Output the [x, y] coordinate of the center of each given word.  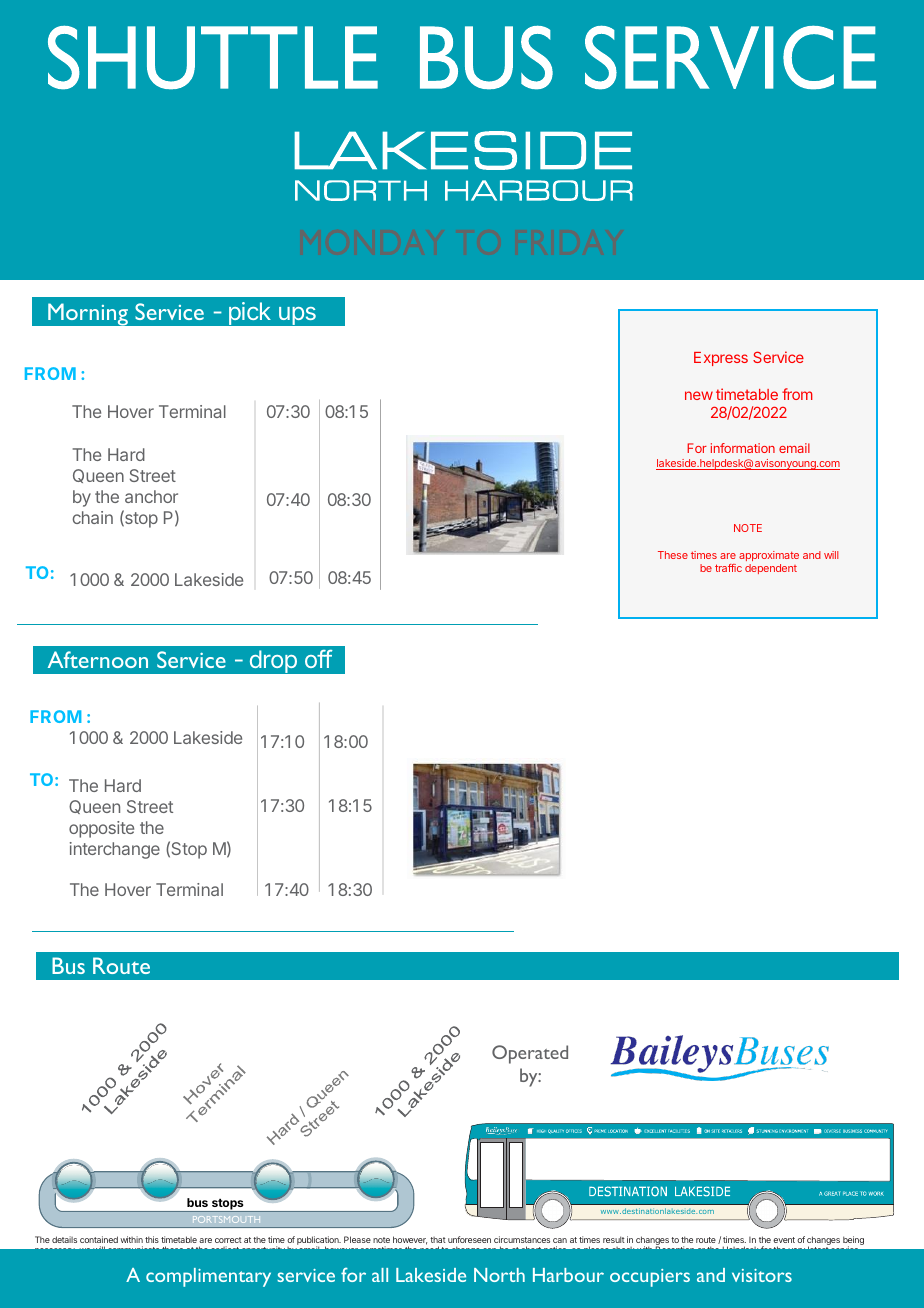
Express [721, 359]
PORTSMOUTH [226, 1219]
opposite [101, 829]
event [784, 1240]
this [152, 1239]
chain [92, 517]
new [699, 395]
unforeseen [469, 1239]
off [319, 659]
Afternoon [98, 659]
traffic [728, 568]
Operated [530, 1054]
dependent [771, 569]
